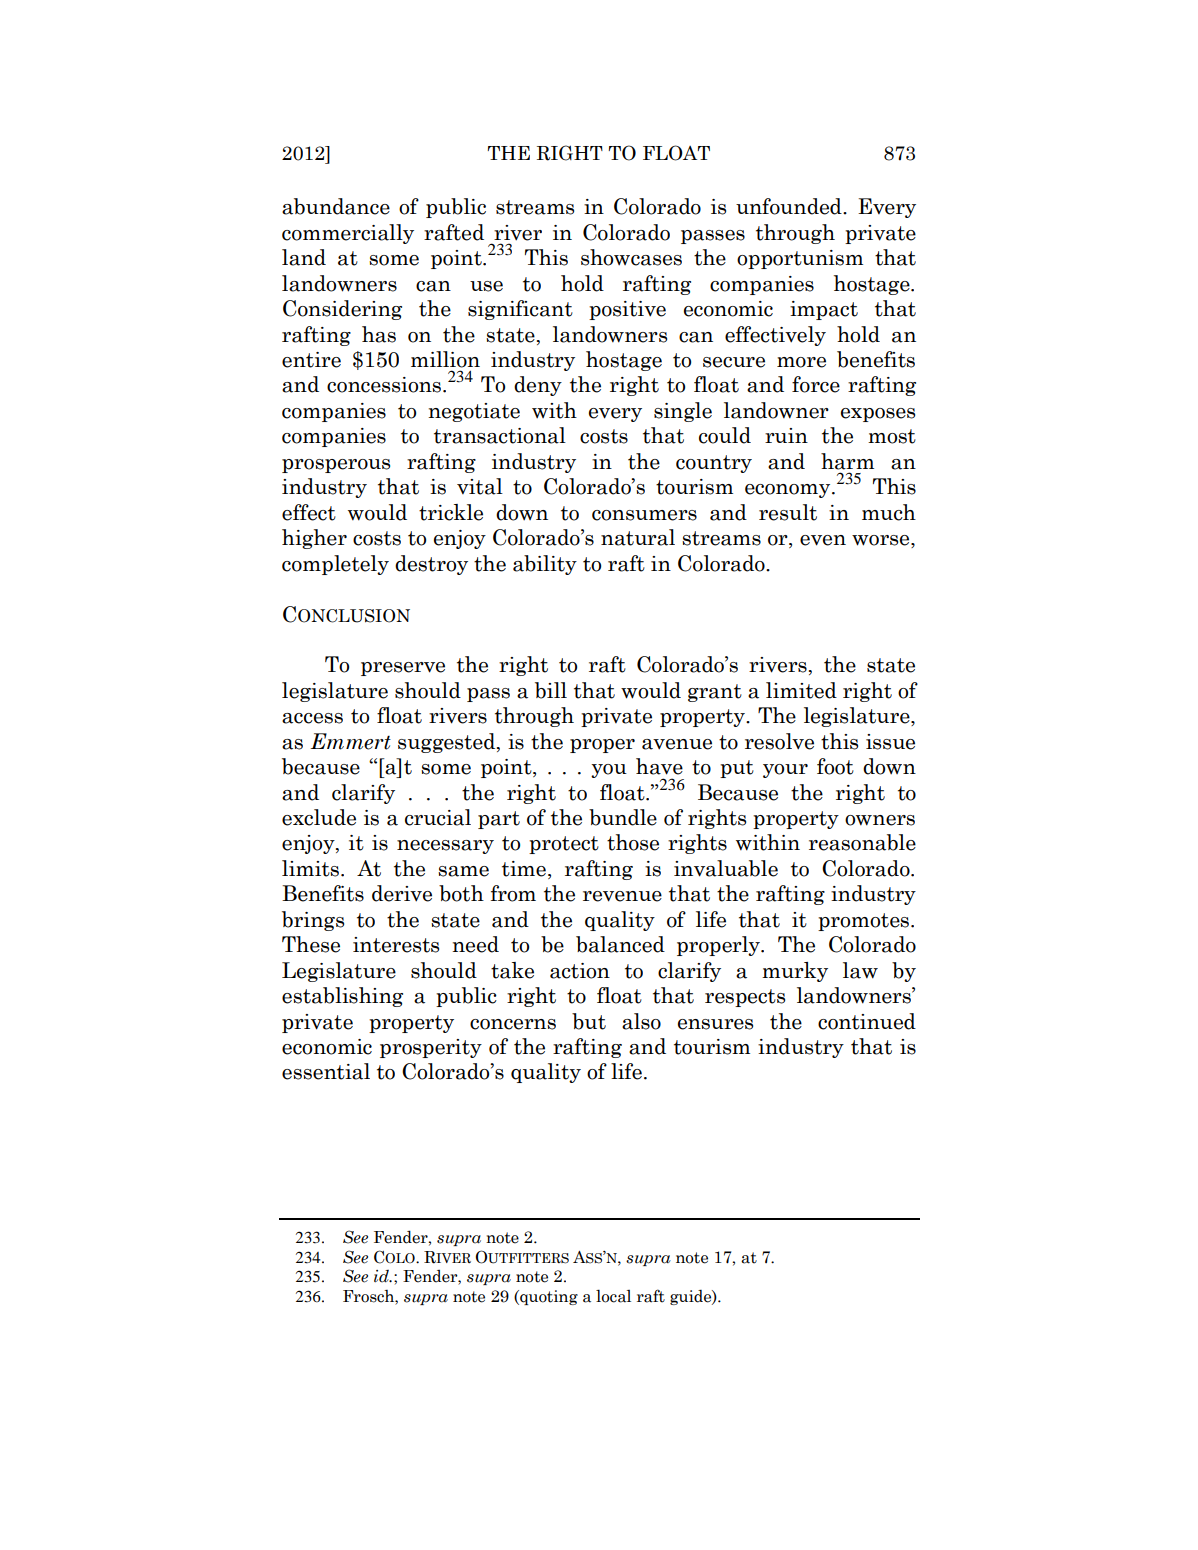  I want to click on showcases, so click(631, 257).
